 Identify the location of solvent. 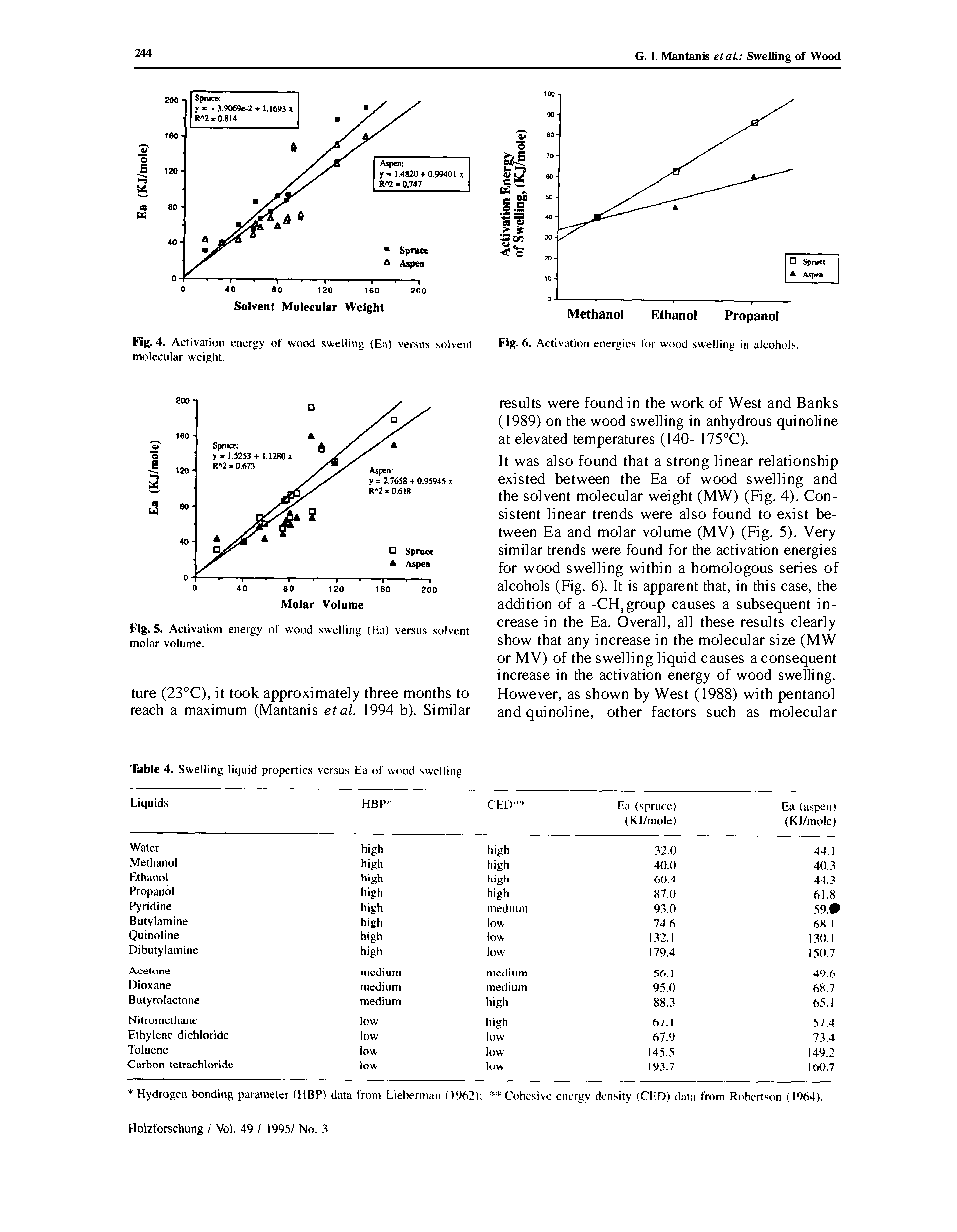
(547, 495).
